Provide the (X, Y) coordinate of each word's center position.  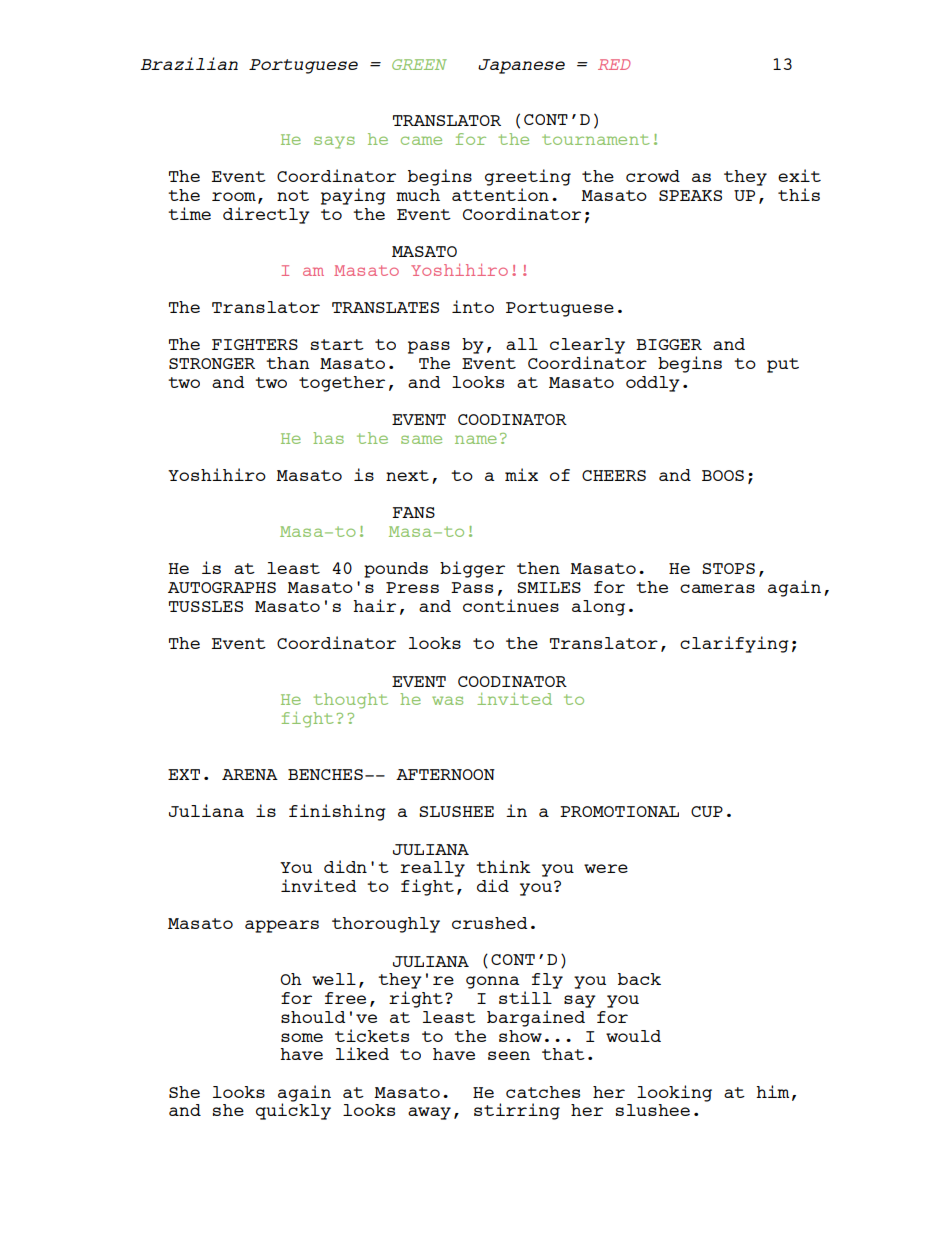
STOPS (728, 568)
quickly (293, 1110)
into (473, 306)
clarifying (734, 644)
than (288, 363)
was (447, 700)
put (783, 365)
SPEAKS (690, 195)
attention (500, 194)
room (234, 196)
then (538, 568)
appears (282, 926)
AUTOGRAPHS (222, 587)
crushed (489, 923)
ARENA (250, 774)
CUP (707, 811)
